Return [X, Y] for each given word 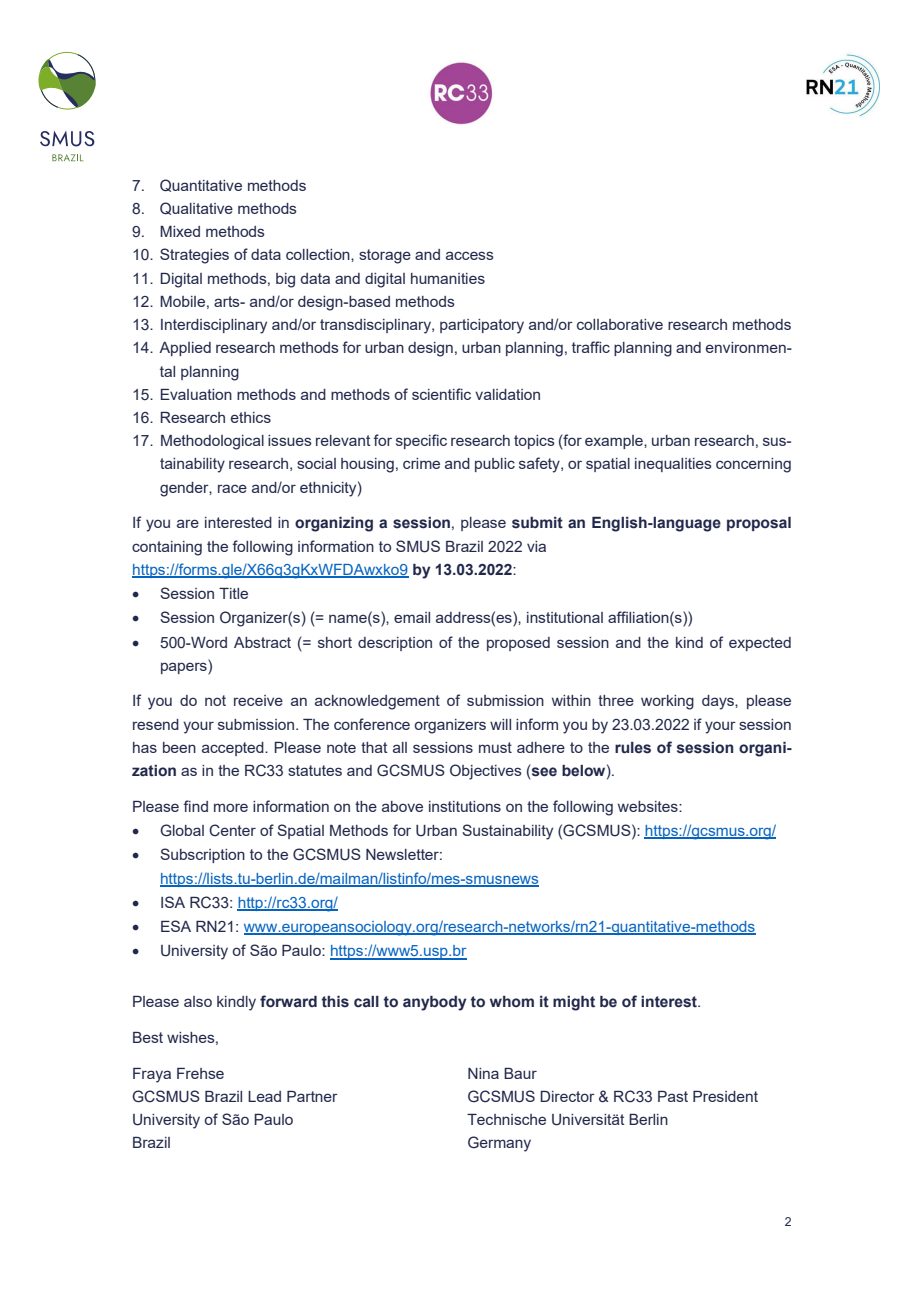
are [188, 523]
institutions [465, 806]
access [470, 255]
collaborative [620, 324]
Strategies [194, 256]
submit [537, 523]
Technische [506, 1119]
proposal [759, 524]
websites [649, 806]
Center [232, 830]
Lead [264, 1096]
